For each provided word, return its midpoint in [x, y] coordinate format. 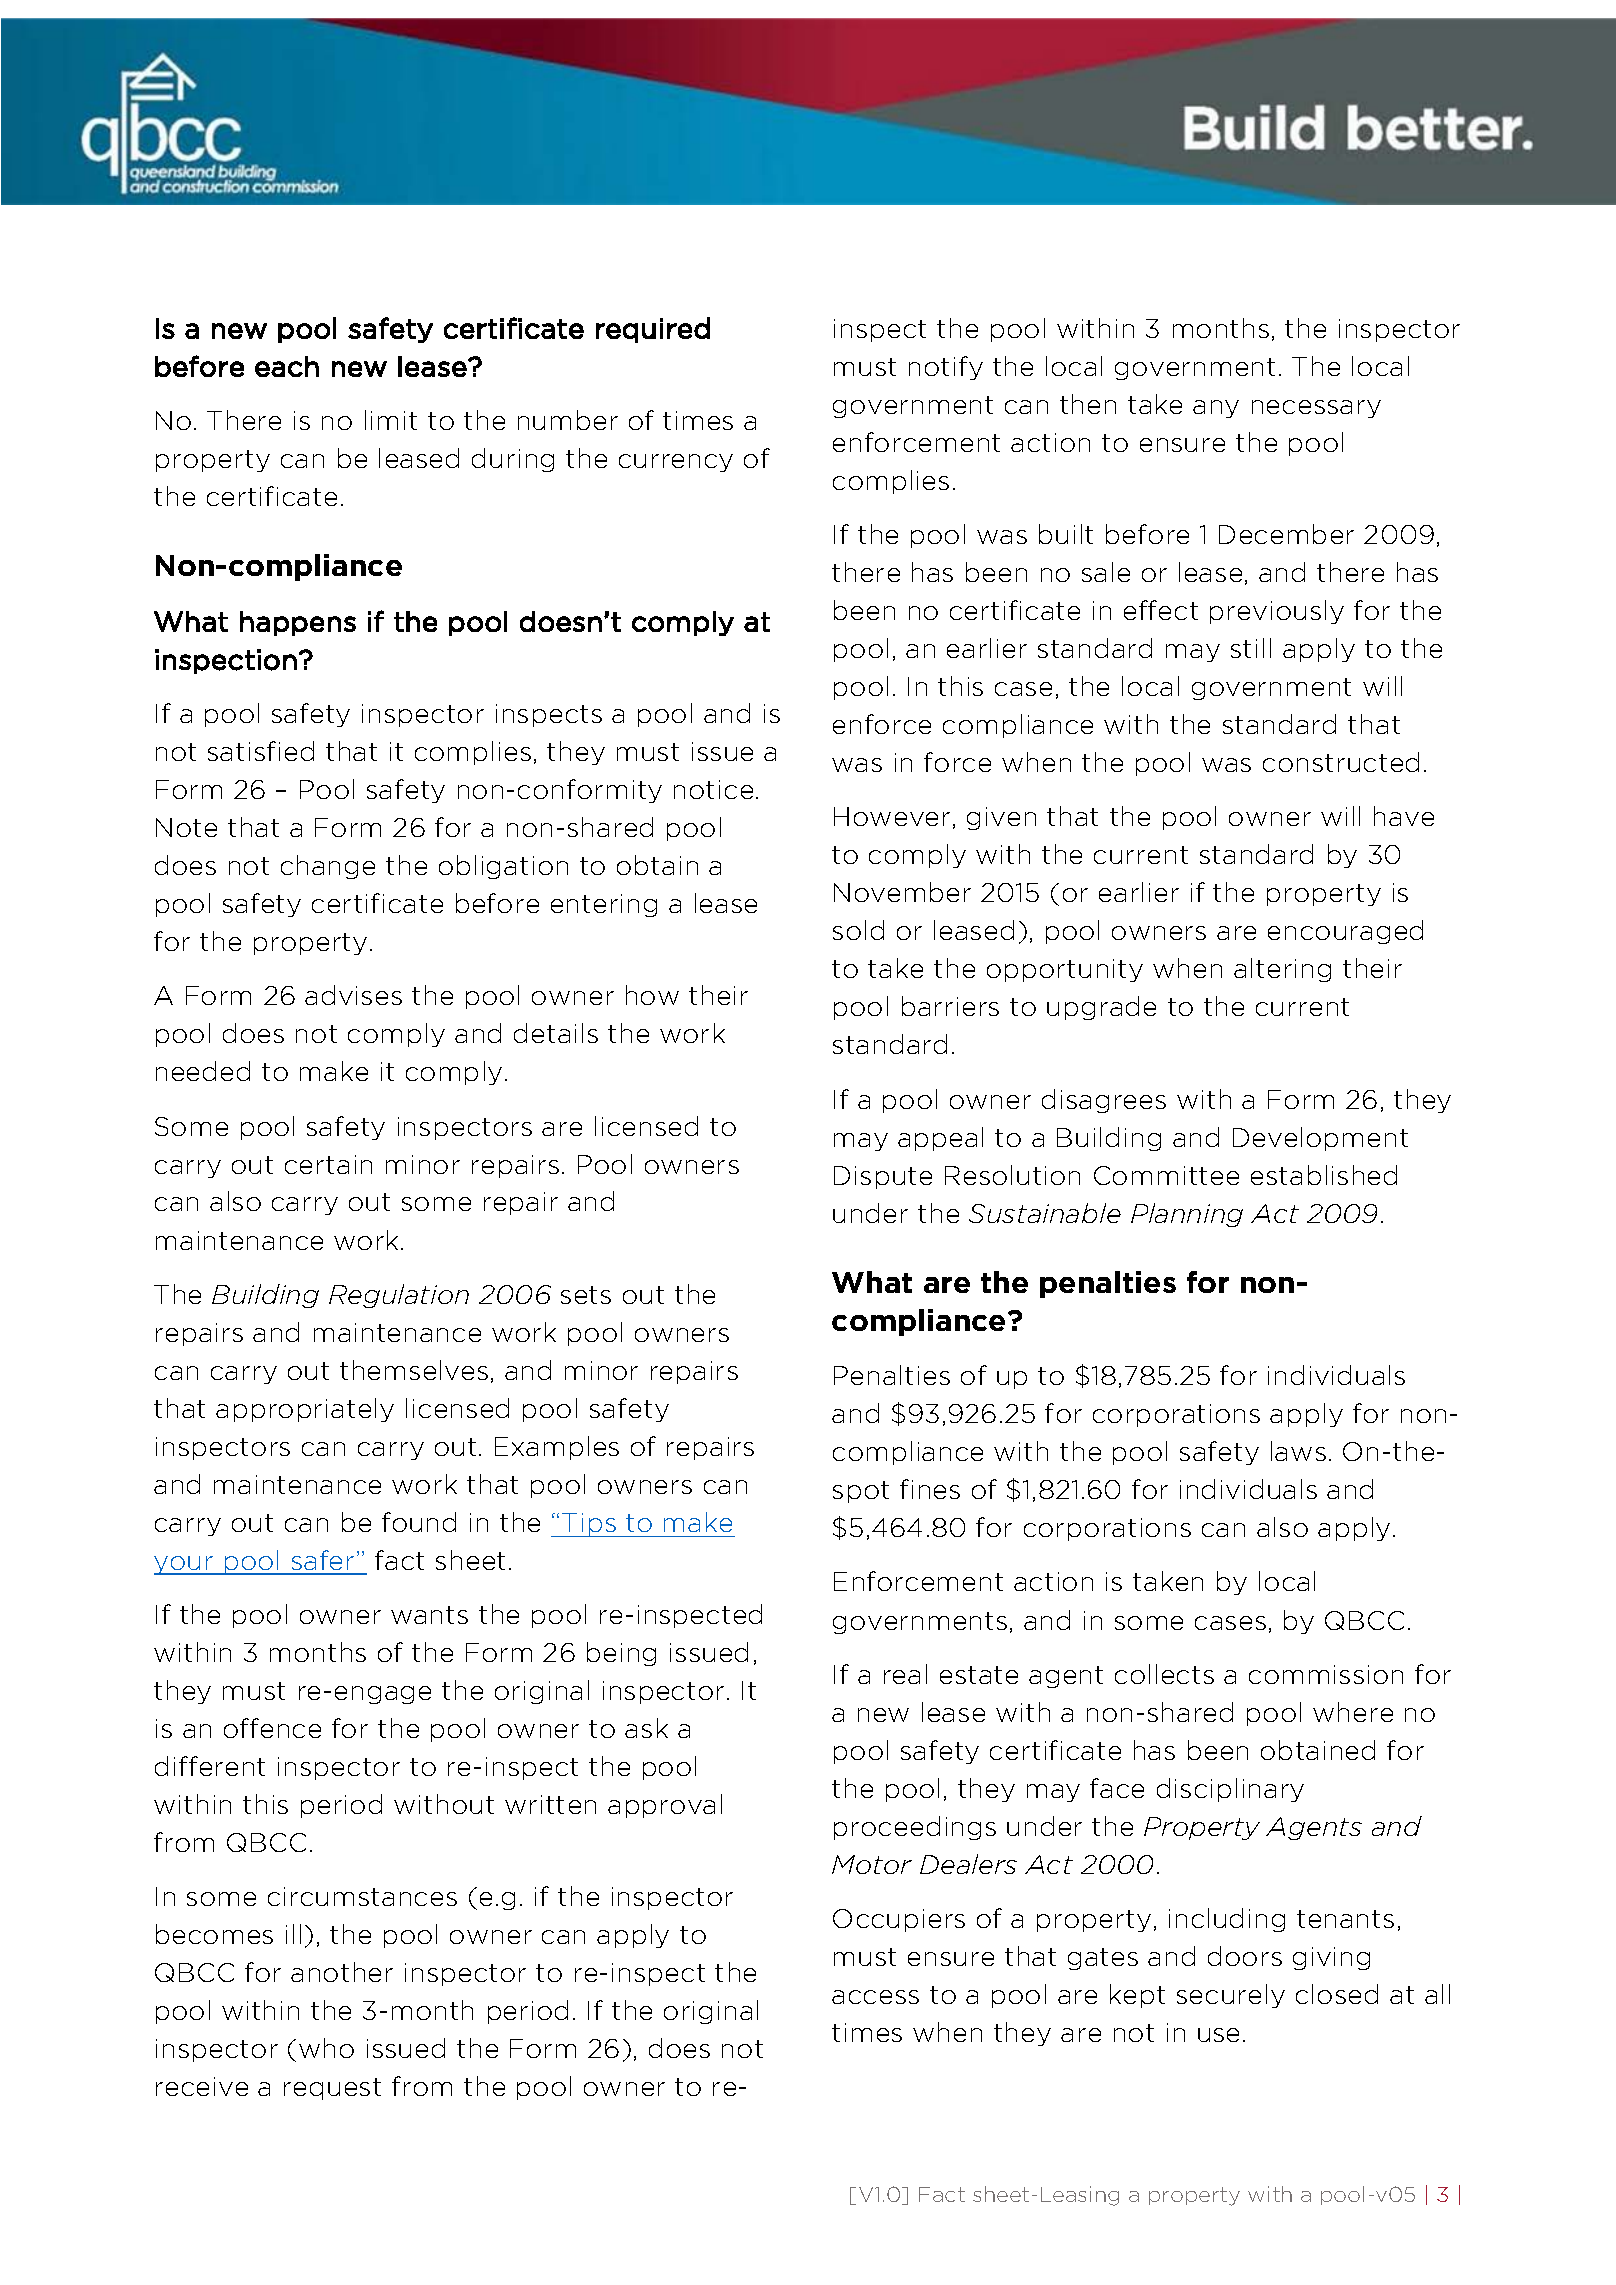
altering [1282, 970]
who [326, 2048]
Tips [589, 1525]
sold [858, 930]
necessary [1316, 409]
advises [353, 995]
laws [1298, 1451]
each [287, 366]
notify [946, 368]
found [419, 1522]
